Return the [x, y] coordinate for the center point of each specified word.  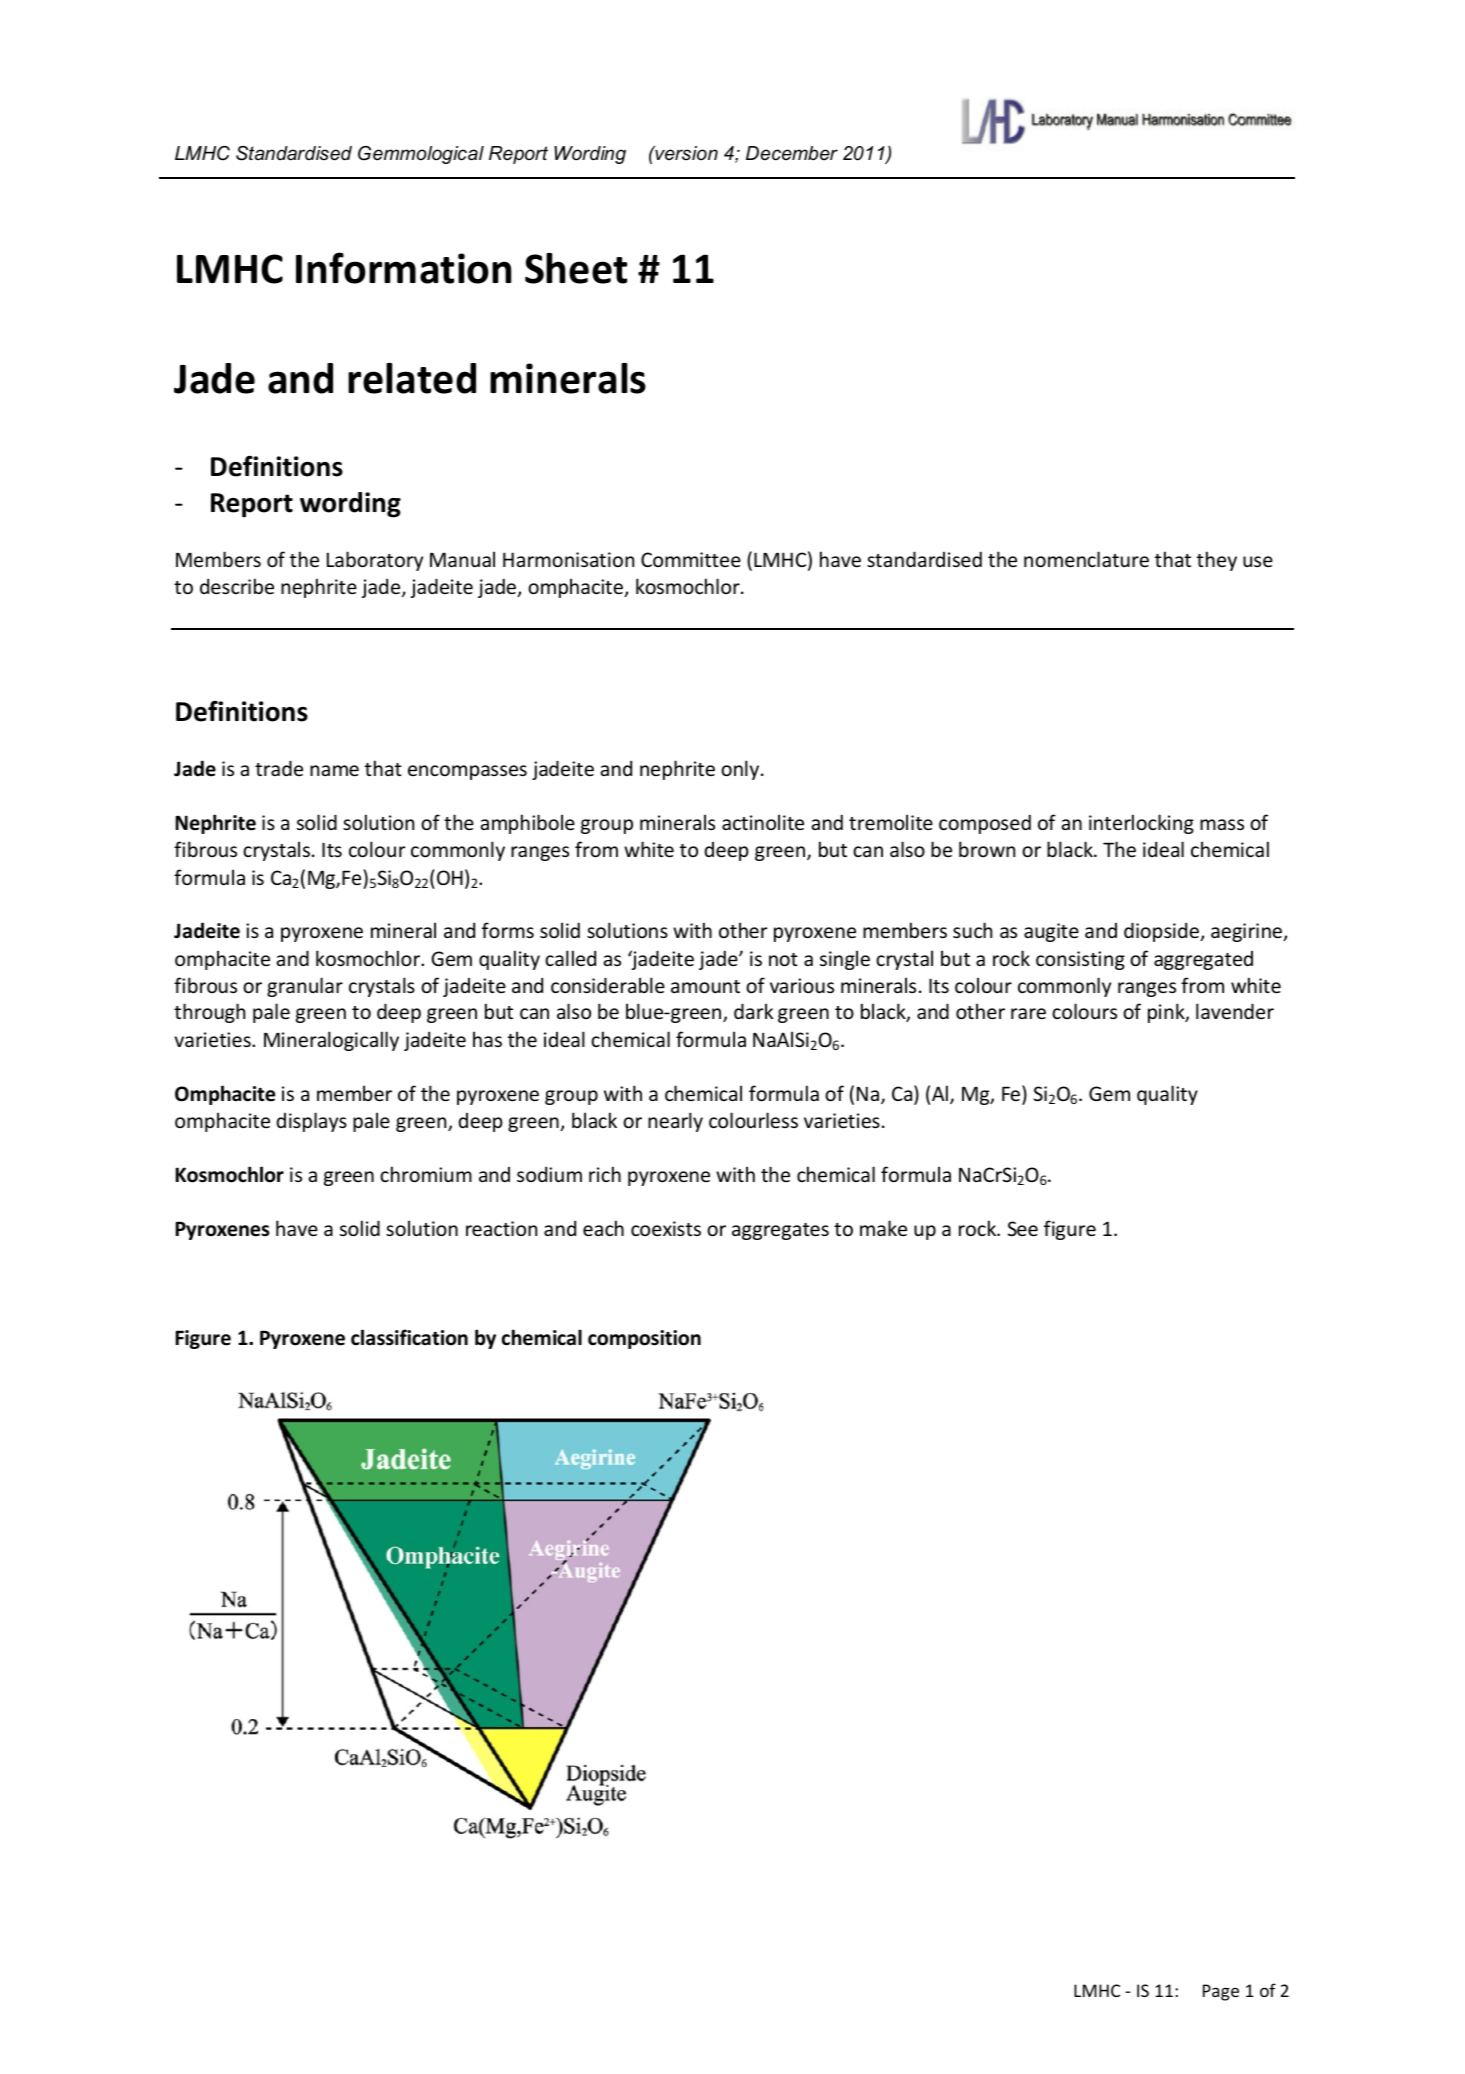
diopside [1163, 932]
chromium [426, 1174]
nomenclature [1086, 559]
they [1217, 561]
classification [409, 1337]
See [1023, 1228]
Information [403, 268]
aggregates [780, 1231]
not [783, 959]
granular [305, 987]
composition [644, 1339]
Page [1221, 1992]
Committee [691, 559]
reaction [501, 1228]
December [792, 153]
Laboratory [375, 561]
